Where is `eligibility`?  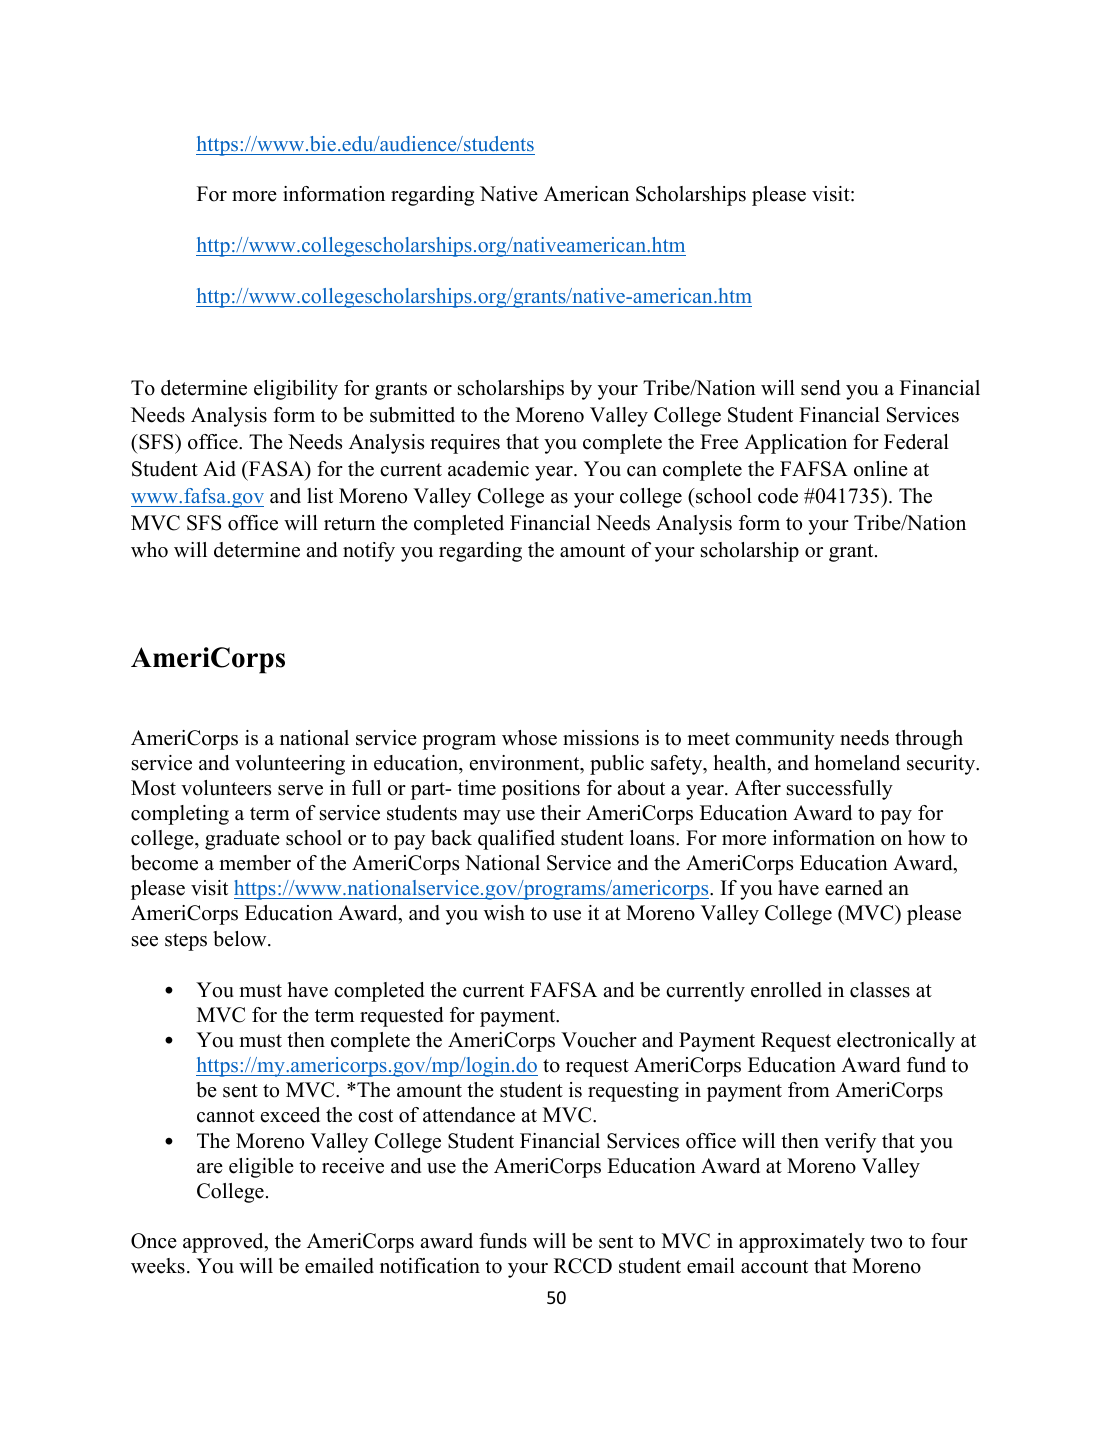 eligibility is located at coordinates (296, 390).
